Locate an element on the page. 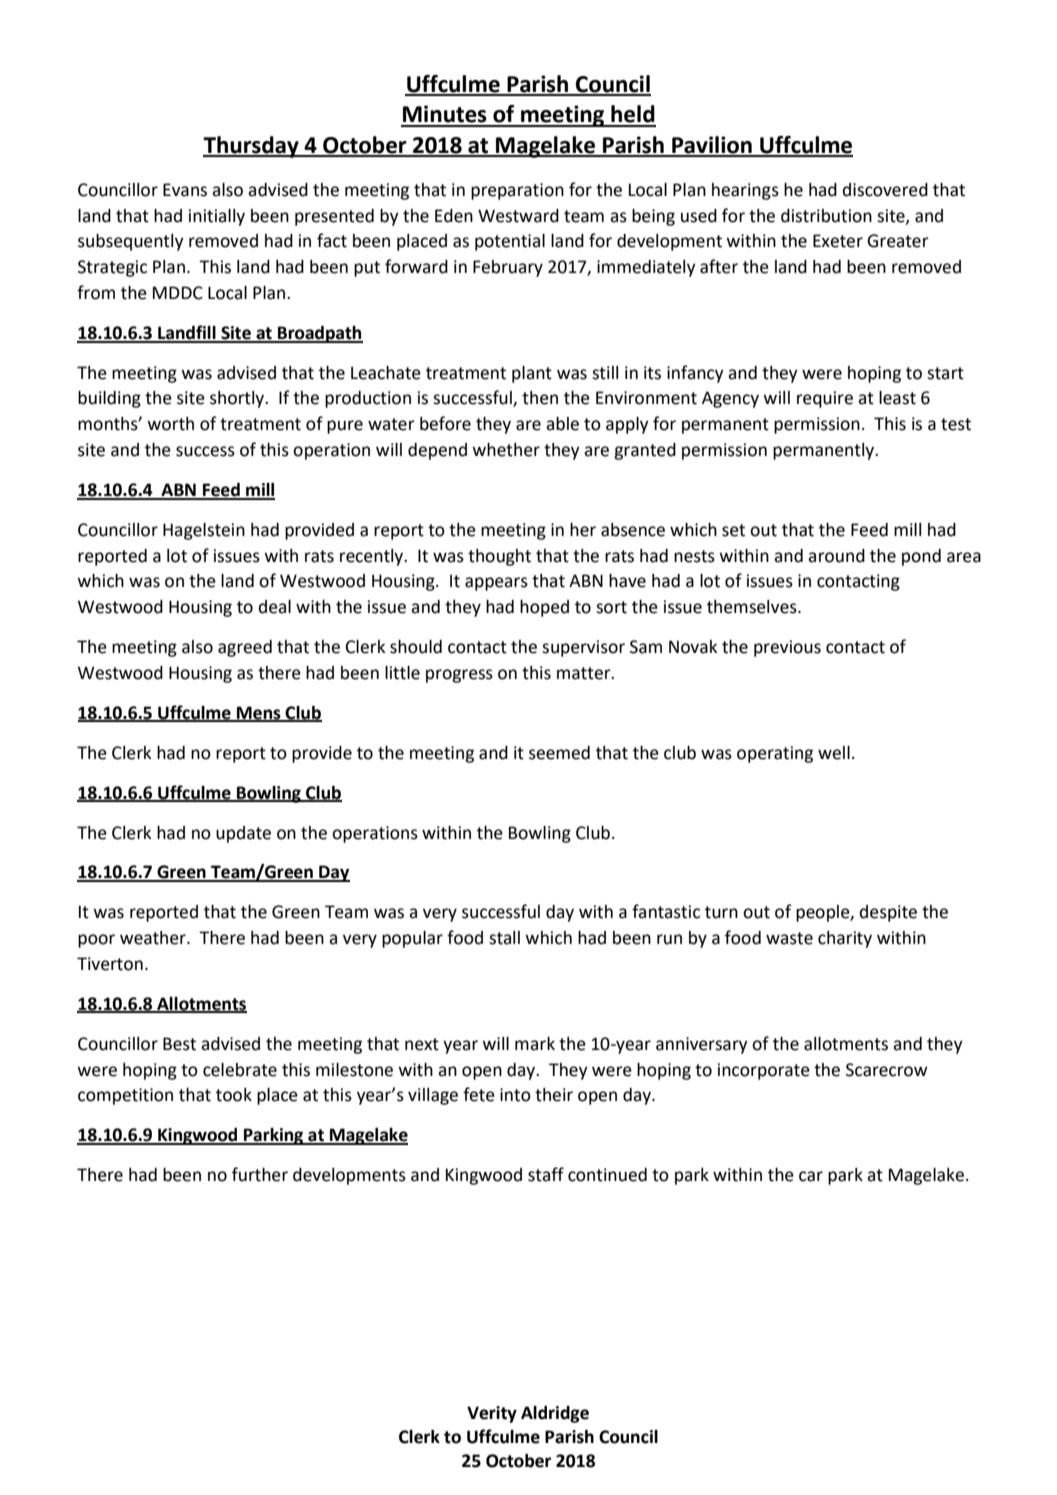  around is located at coordinates (836, 556).
